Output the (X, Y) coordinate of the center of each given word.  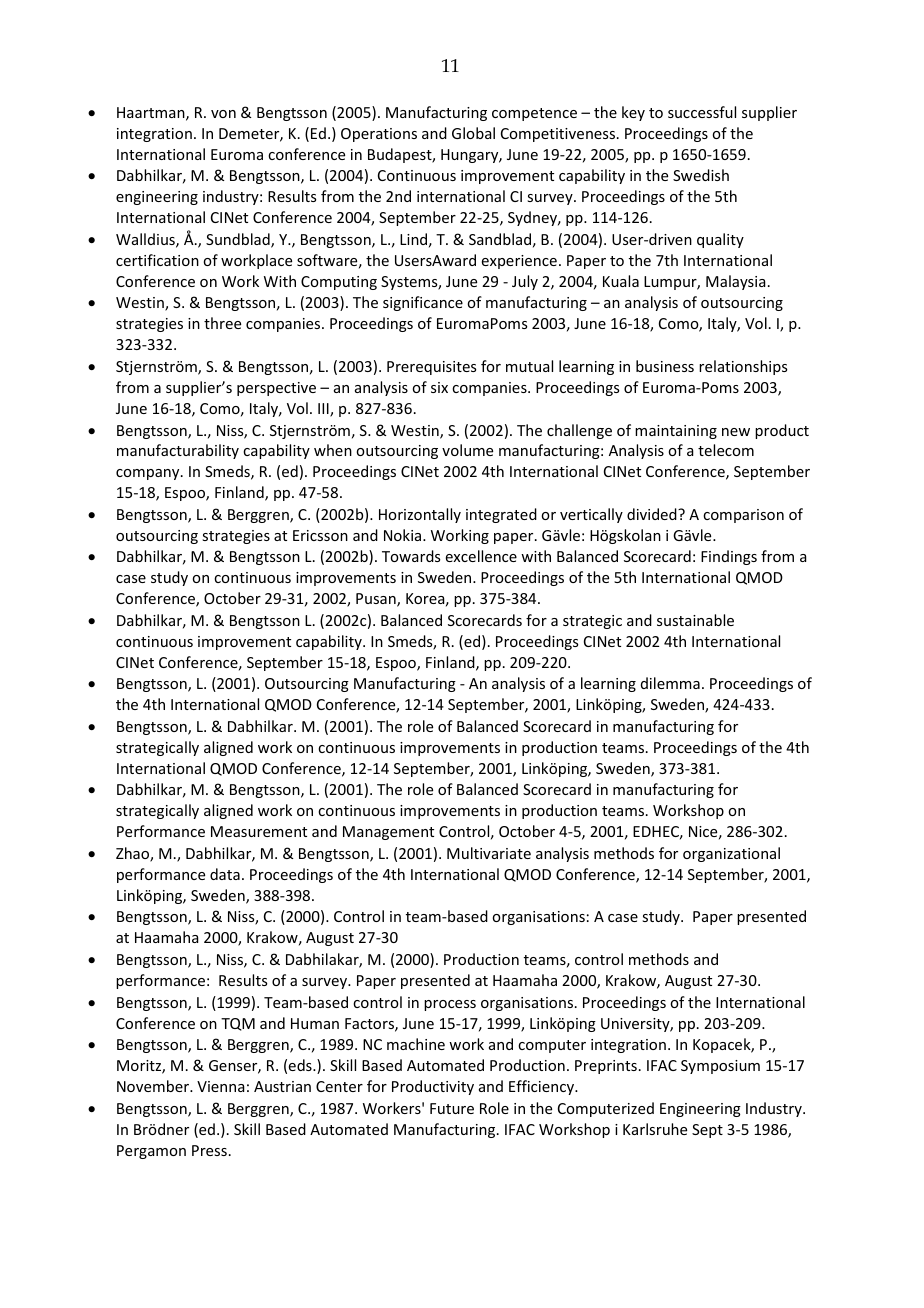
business (665, 366)
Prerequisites (431, 368)
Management (388, 833)
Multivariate (489, 853)
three (222, 323)
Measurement (259, 831)
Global (473, 133)
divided (653, 514)
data (225, 874)
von (223, 114)
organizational (731, 854)
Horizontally (420, 515)
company (149, 474)
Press (209, 1150)
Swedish (701, 175)
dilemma (670, 683)
